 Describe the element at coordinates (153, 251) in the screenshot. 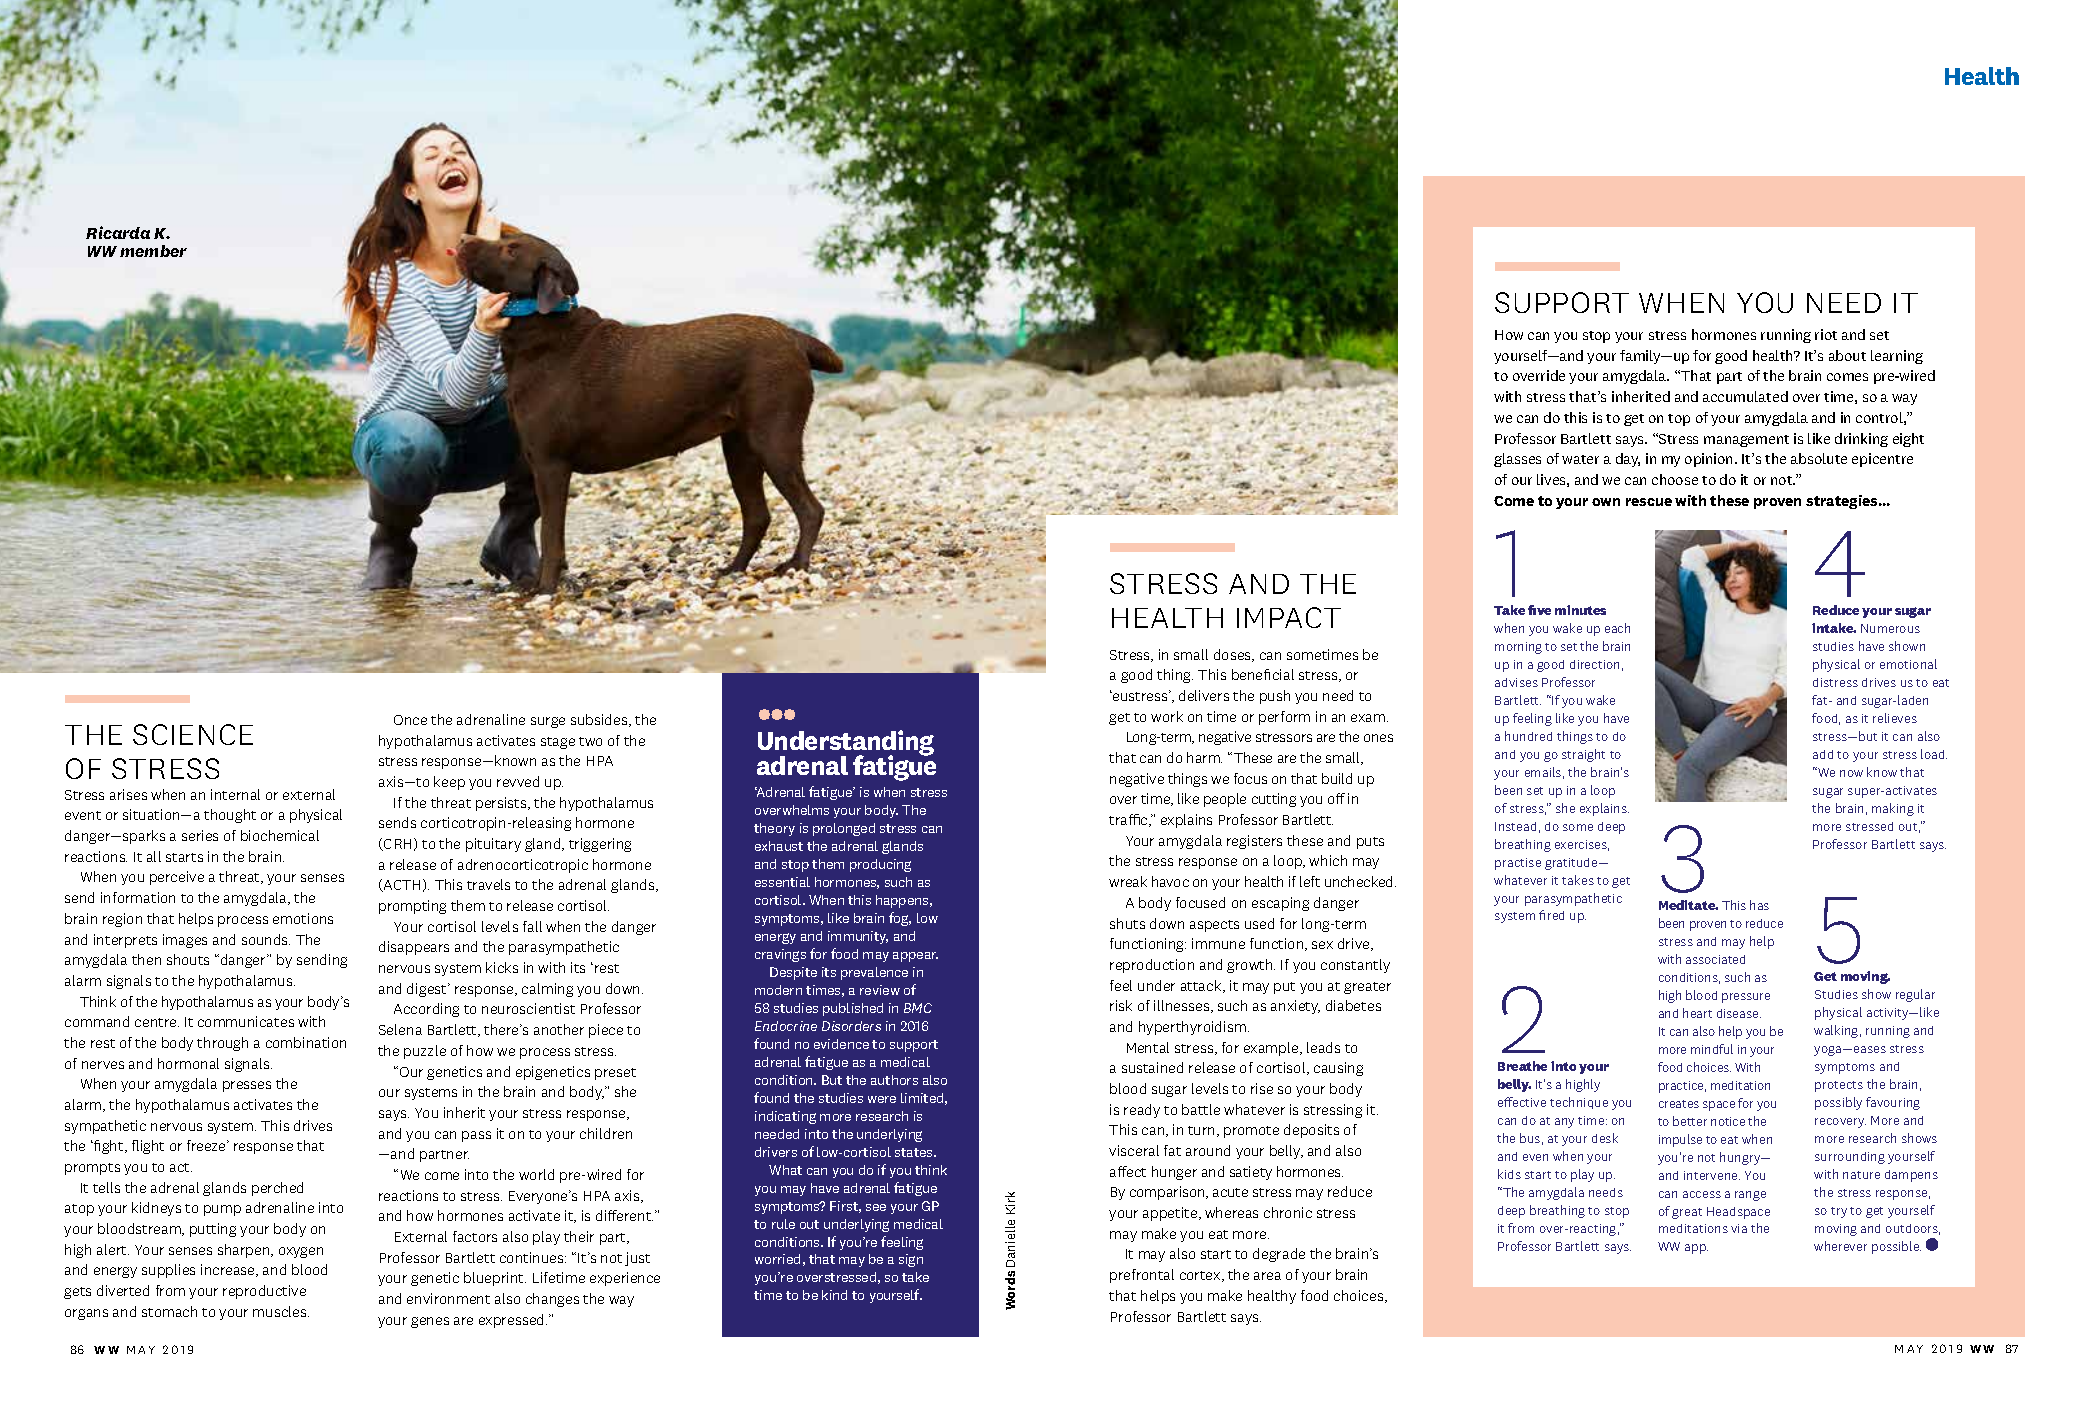

I see `member` at that location.
